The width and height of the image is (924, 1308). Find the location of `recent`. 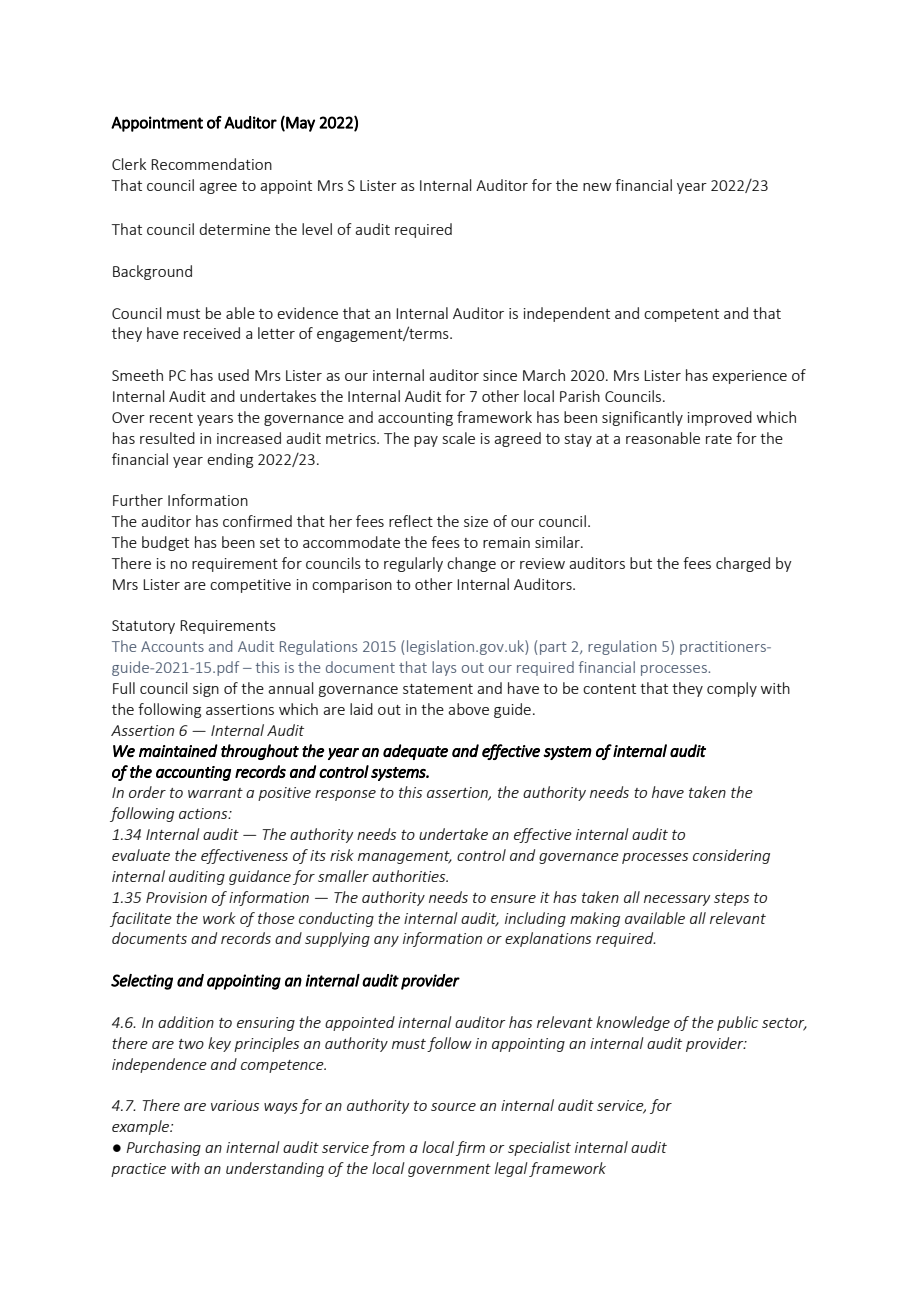

recent is located at coordinates (171, 418).
